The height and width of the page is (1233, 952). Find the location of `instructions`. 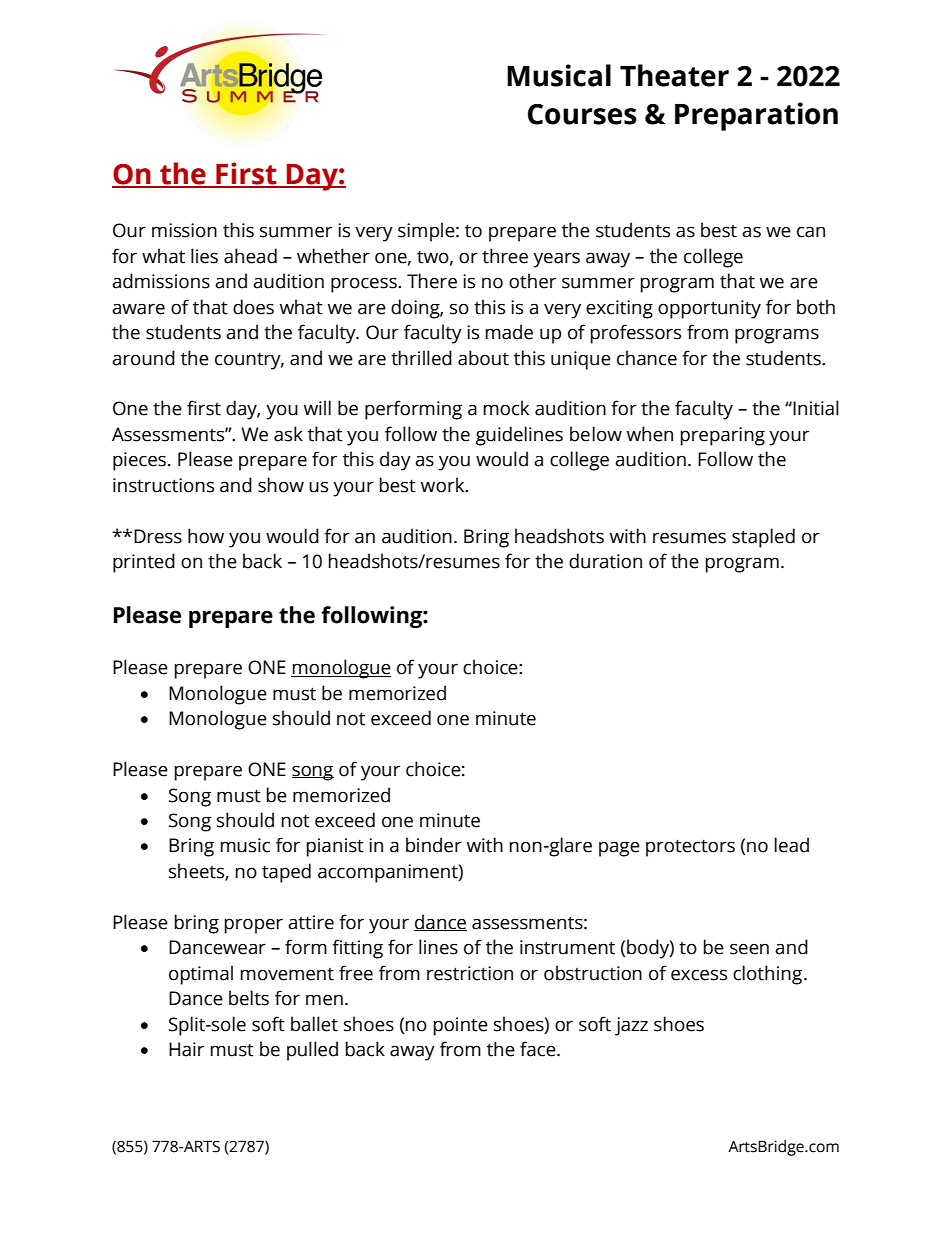

instructions is located at coordinates (163, 485).
